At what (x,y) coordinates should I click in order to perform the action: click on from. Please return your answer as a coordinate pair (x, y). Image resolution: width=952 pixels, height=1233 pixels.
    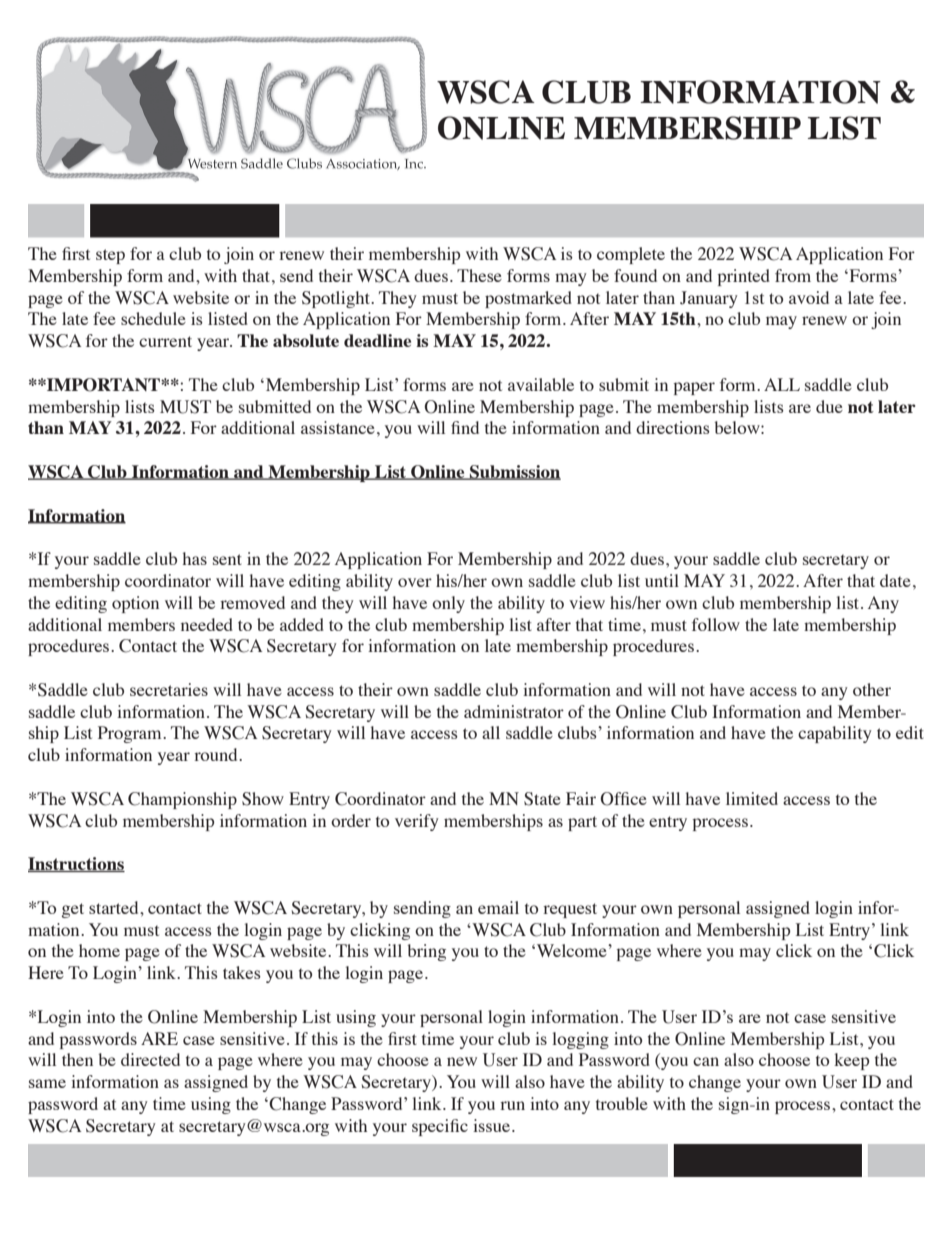
    Looking at the image, I should click on (793, 275).
